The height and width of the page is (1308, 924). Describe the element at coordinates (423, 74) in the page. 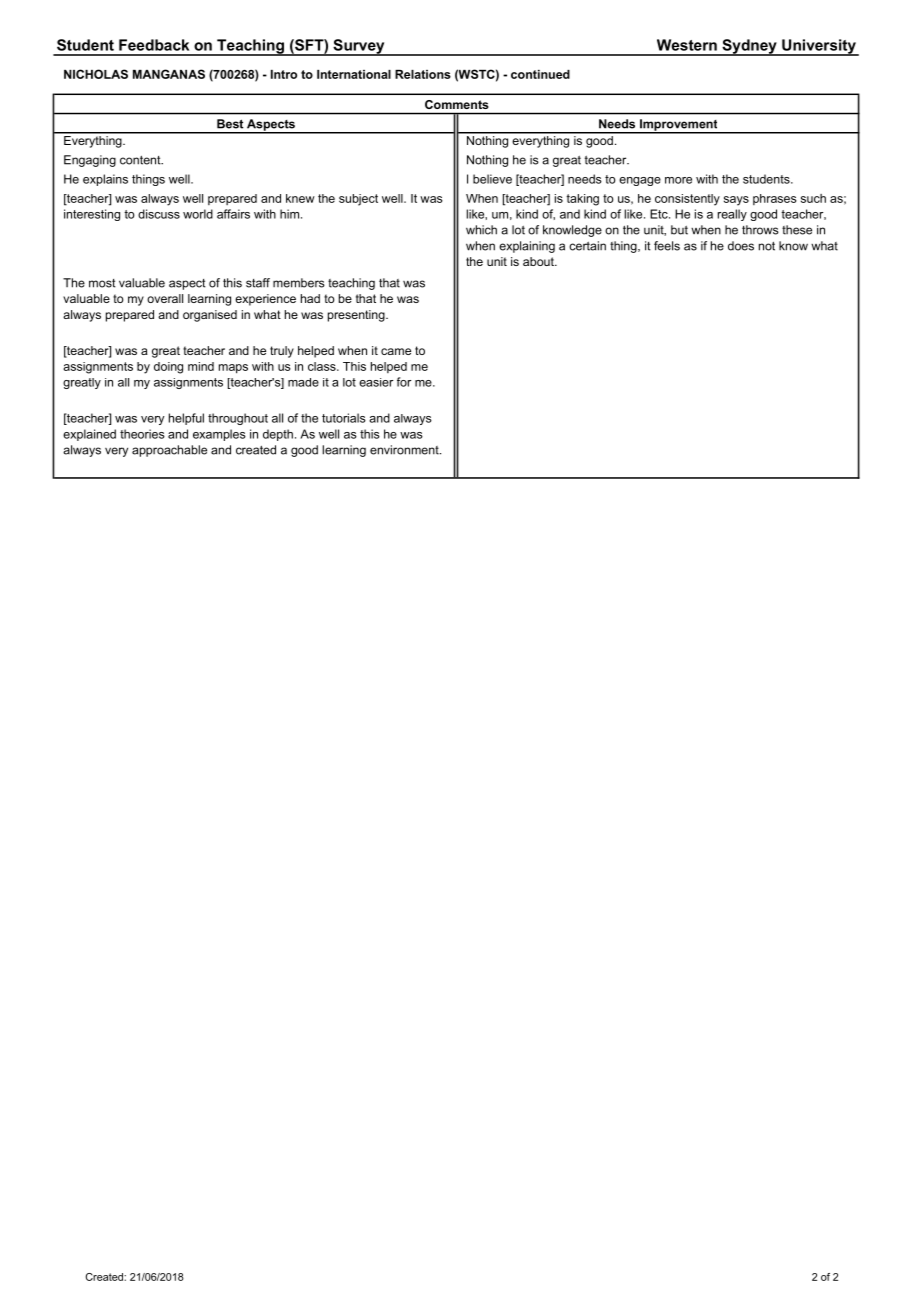

I see `Relations` at that location.
